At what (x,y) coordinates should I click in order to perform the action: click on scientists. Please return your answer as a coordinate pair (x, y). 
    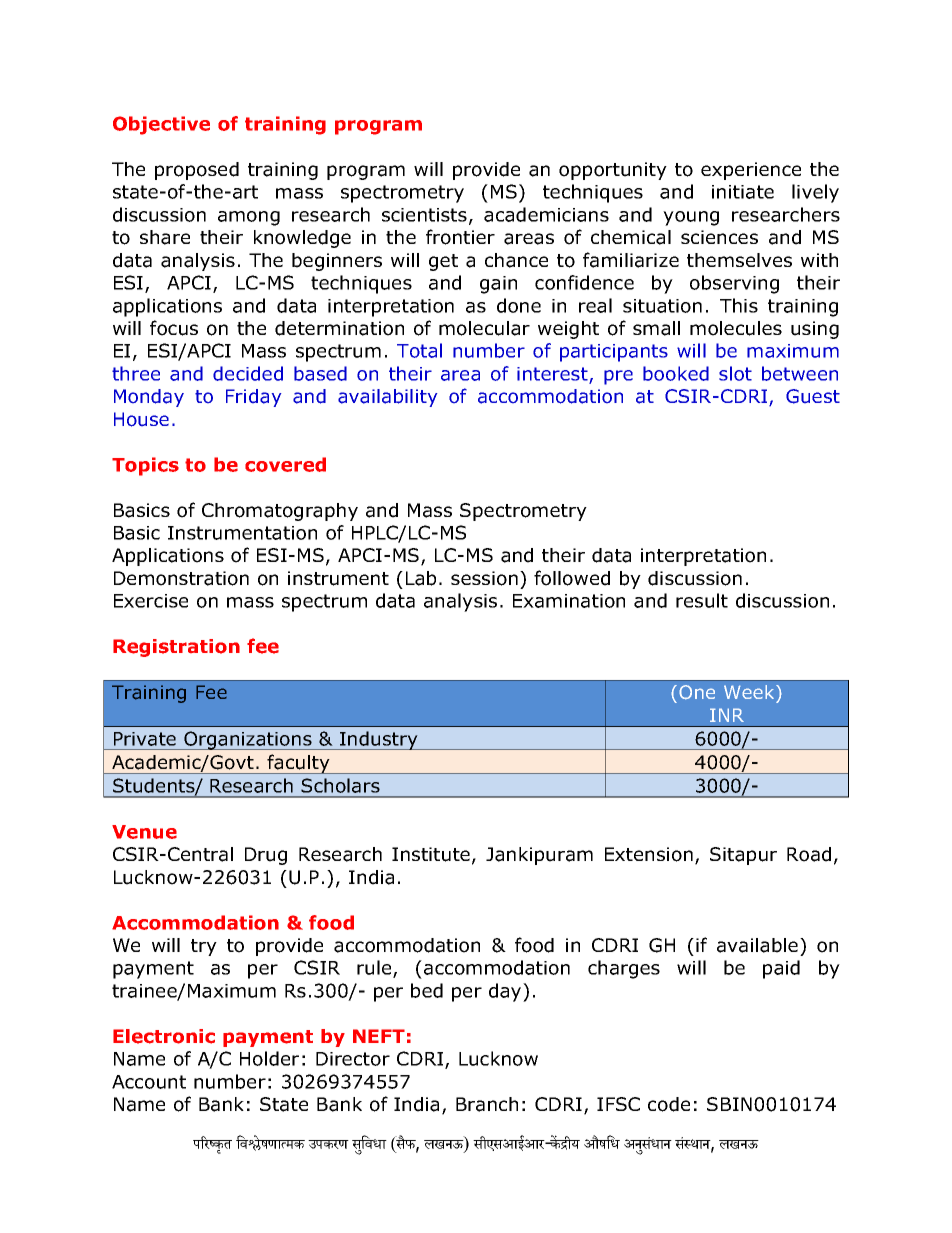
    Looking at the image, I should click on (424, 215).
